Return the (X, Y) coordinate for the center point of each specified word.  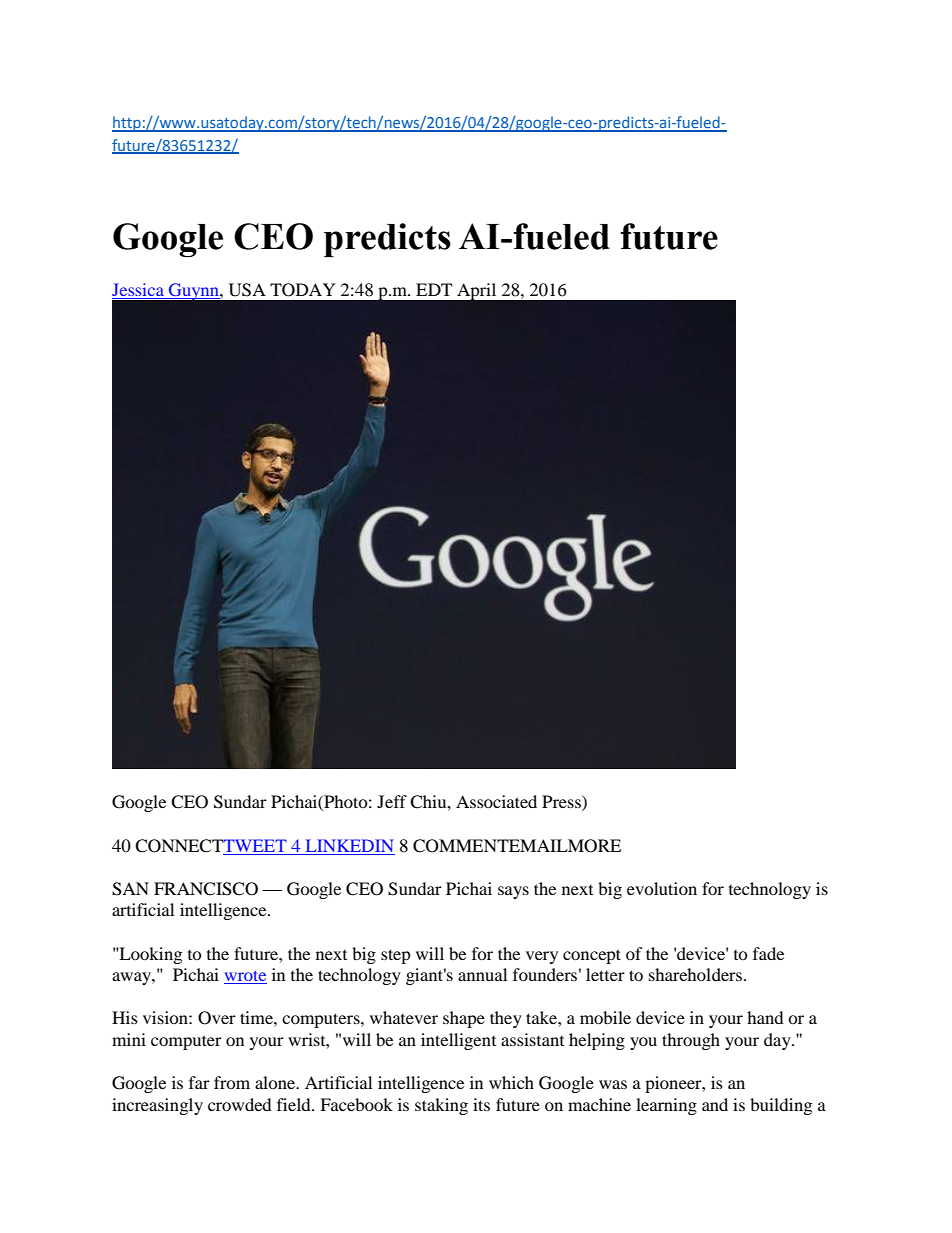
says (513, 892)
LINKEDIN (350, 845)
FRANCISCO (206, 889)
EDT (434, 289)
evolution (662, 888)
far (199, 1082)
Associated (496, 801)
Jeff (392, 801)
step (396, 956)
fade (768, 953)
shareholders (695, 974)
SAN (130, 889)
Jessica (138, 289)
